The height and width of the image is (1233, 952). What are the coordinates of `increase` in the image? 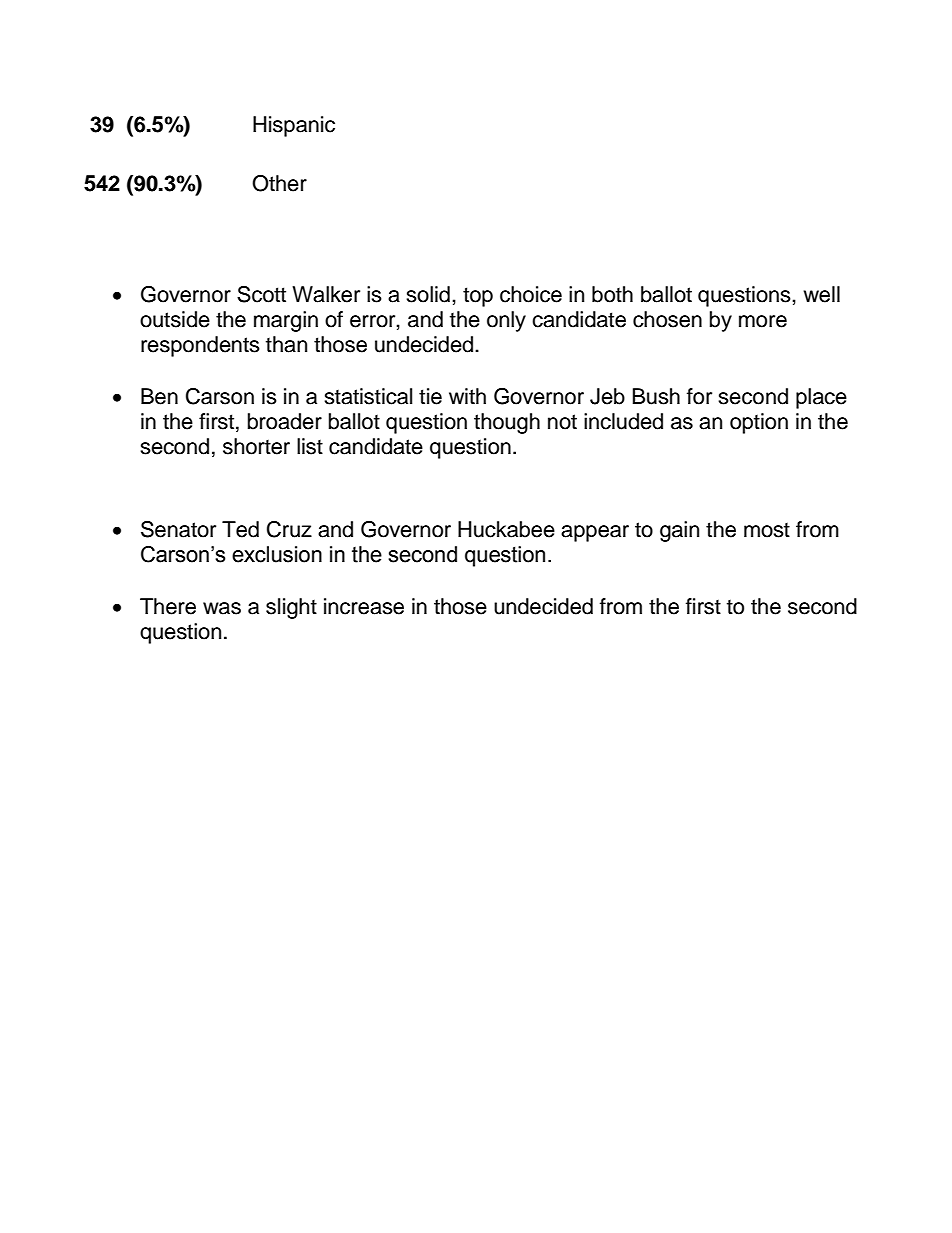 It's located at (364, 606).
